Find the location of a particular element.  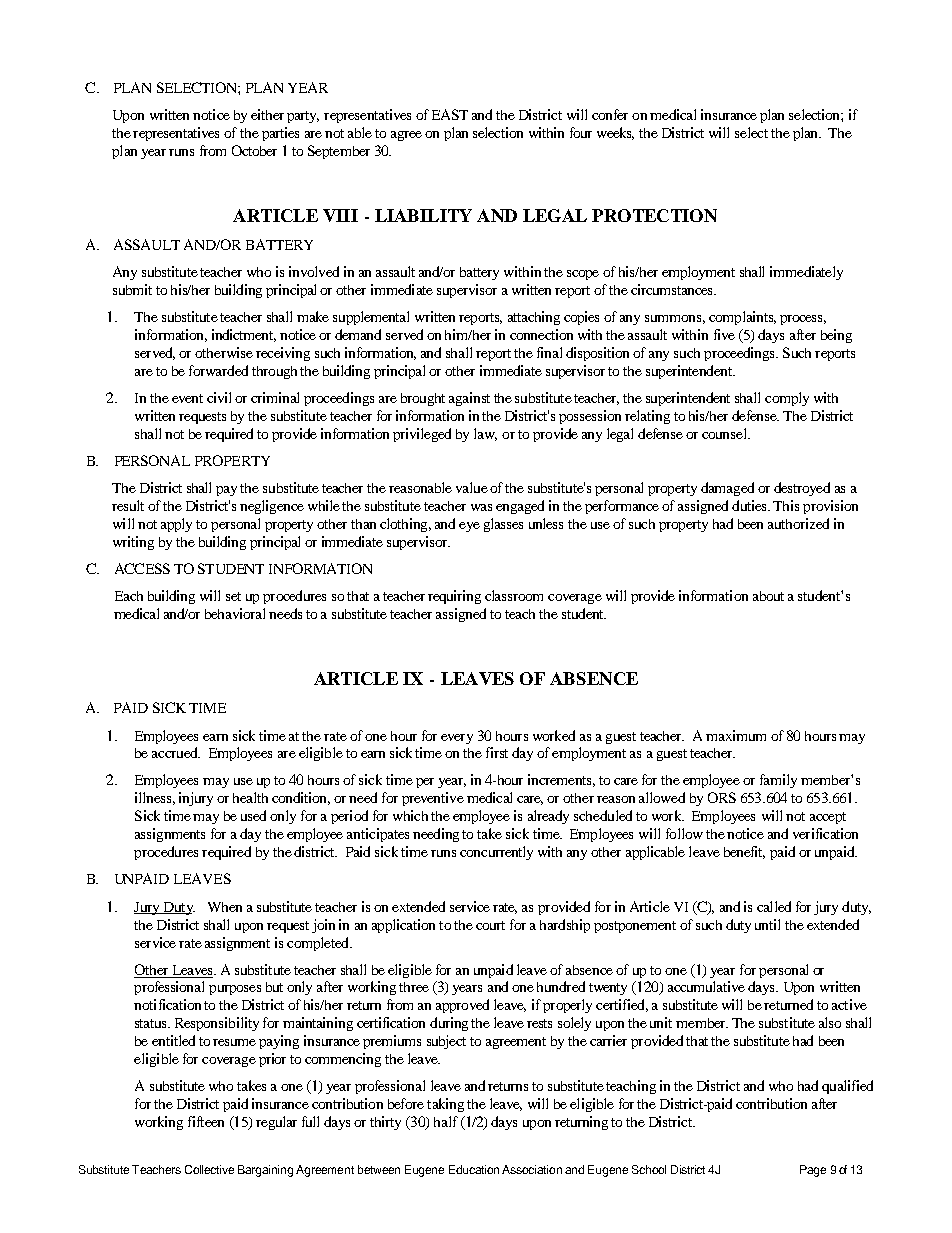

PROTECTION is located at coordinates (654, 215).
